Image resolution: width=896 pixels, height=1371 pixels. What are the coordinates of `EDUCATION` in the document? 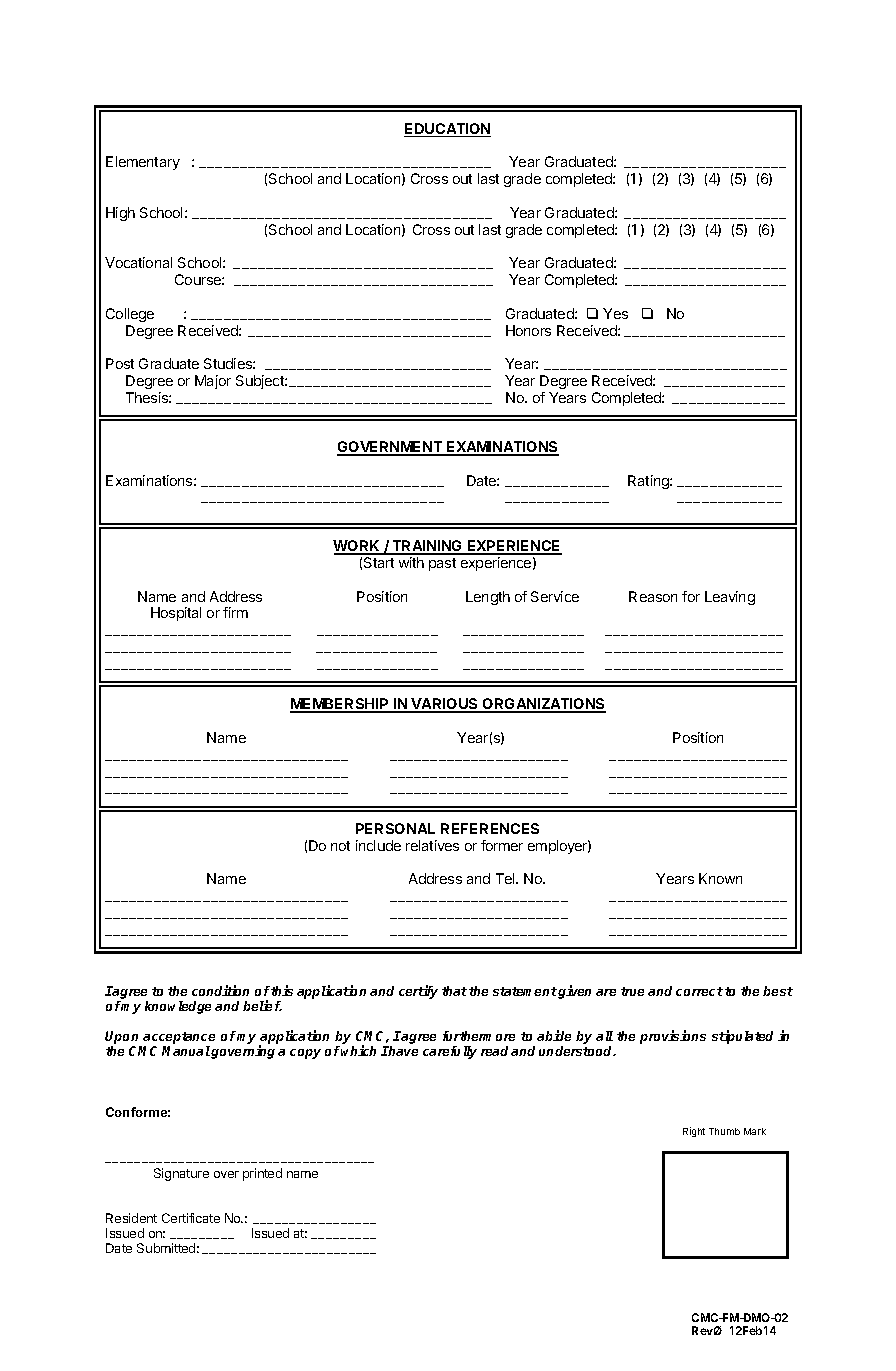 It's located at (447, 130).
